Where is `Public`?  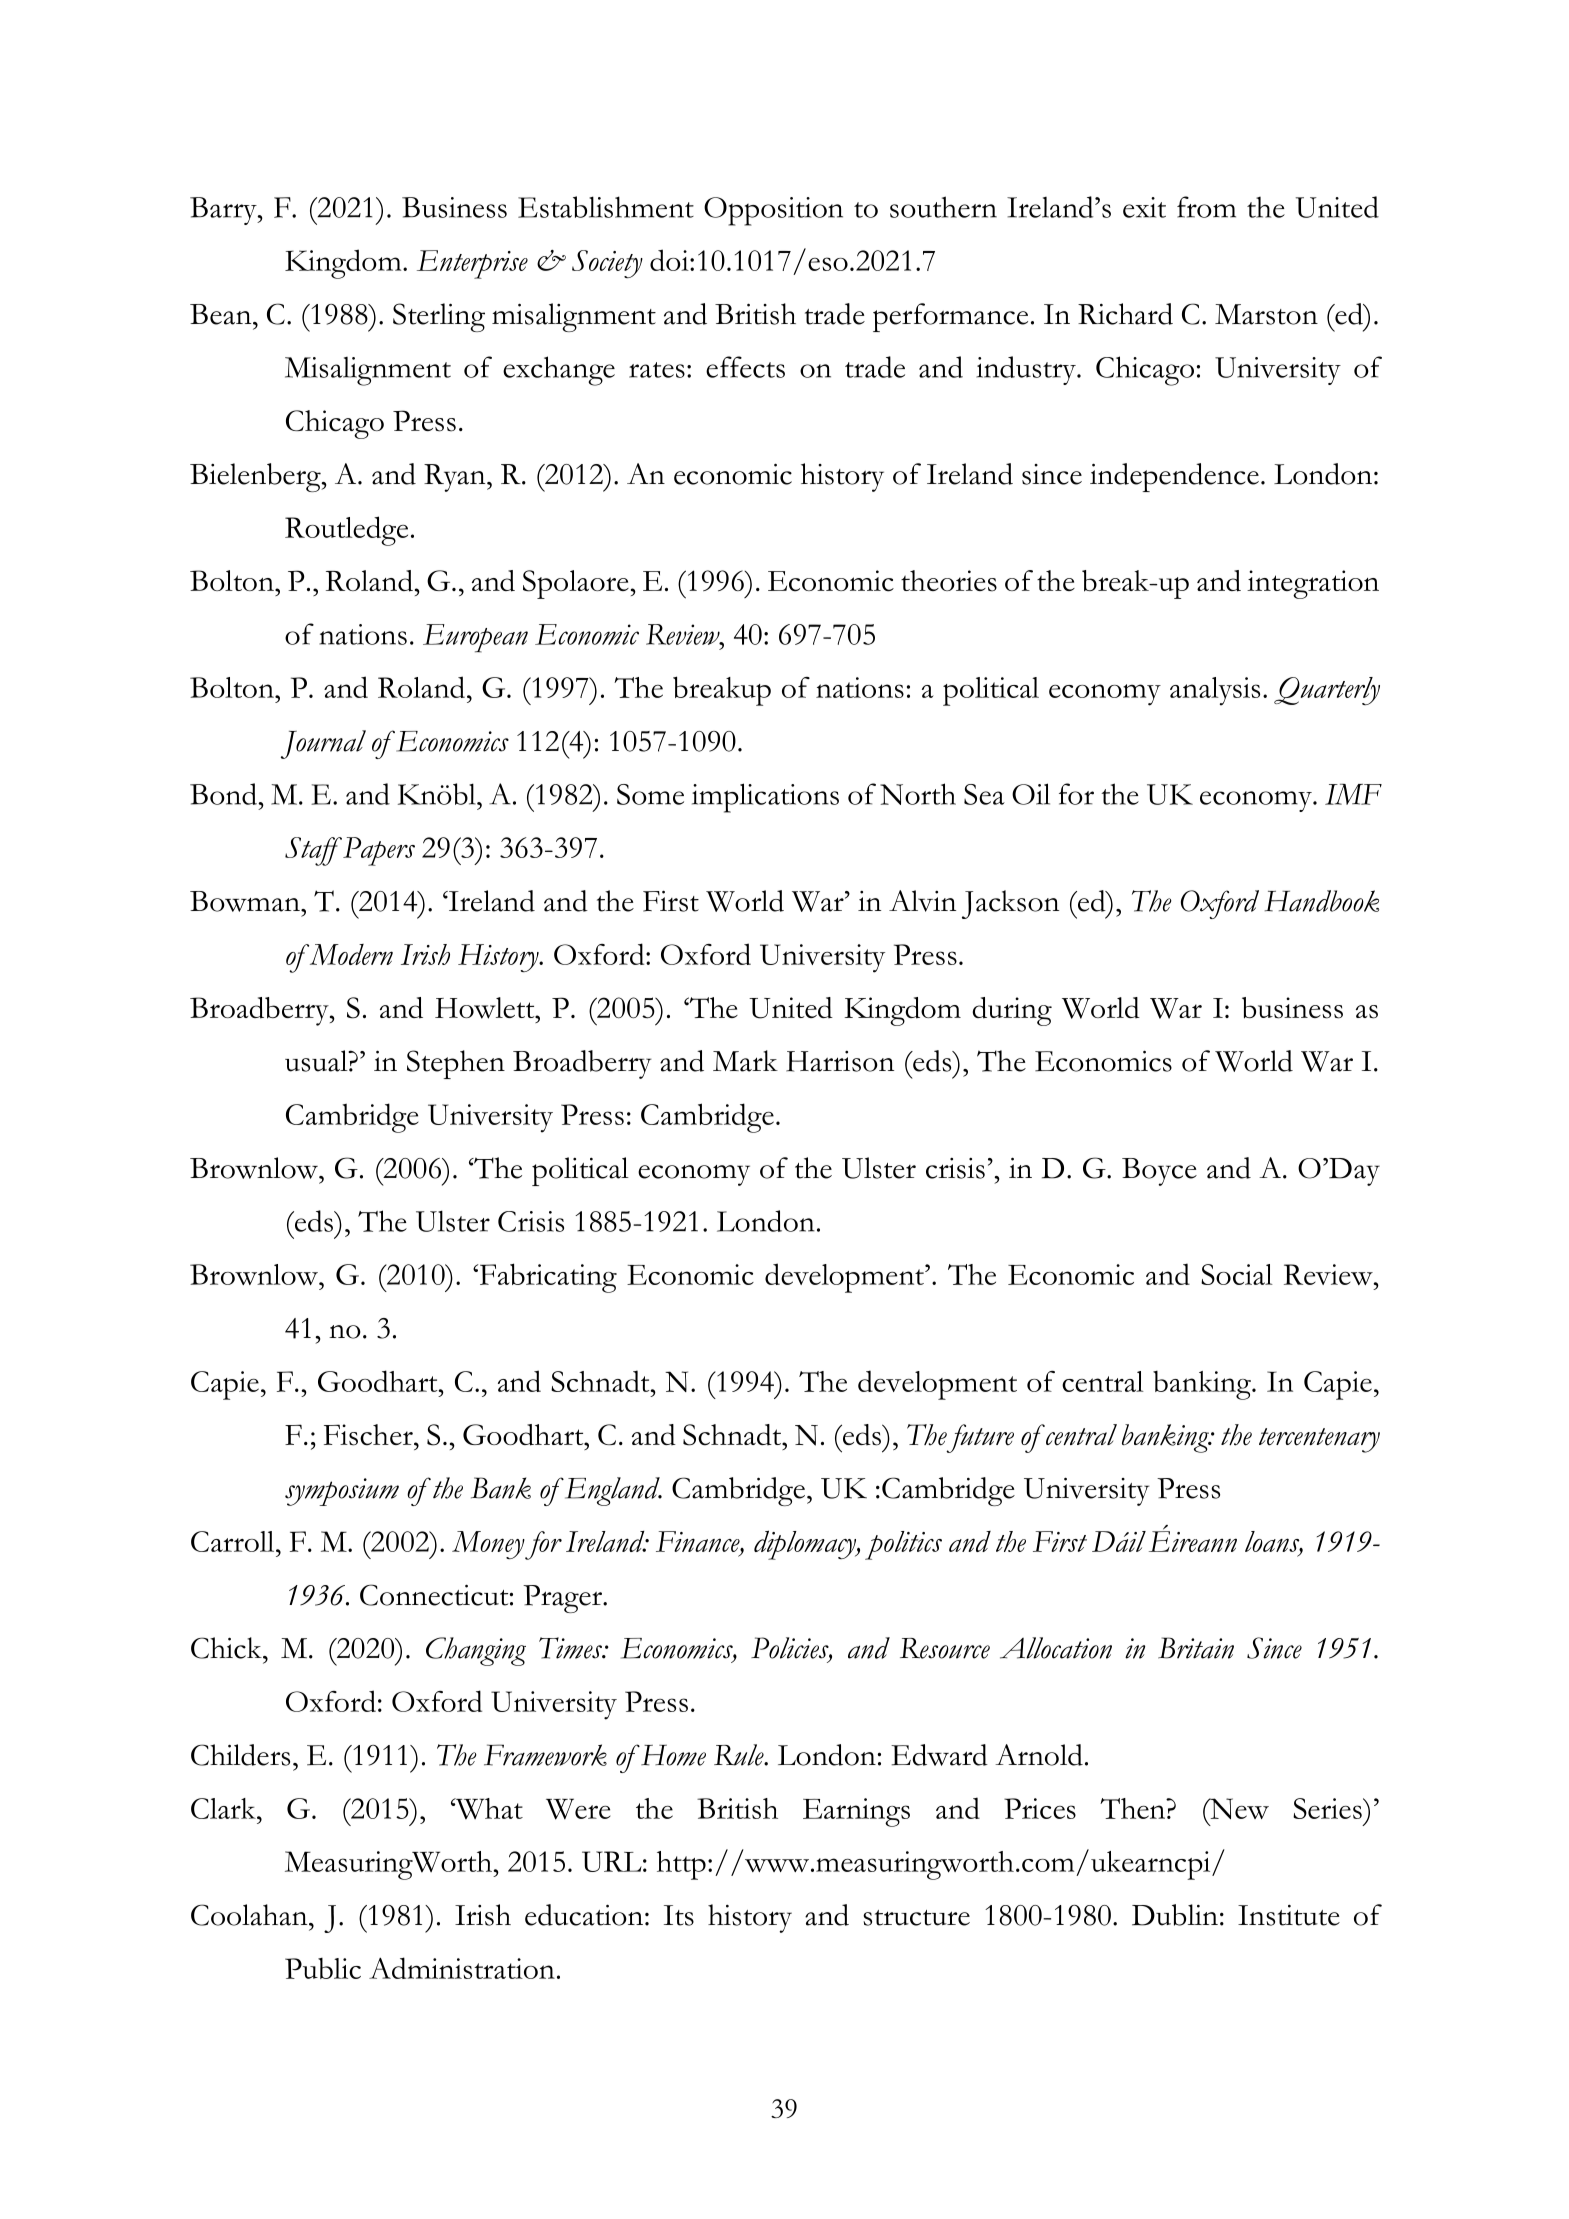 Public is located at coordinates (323, 1968).
